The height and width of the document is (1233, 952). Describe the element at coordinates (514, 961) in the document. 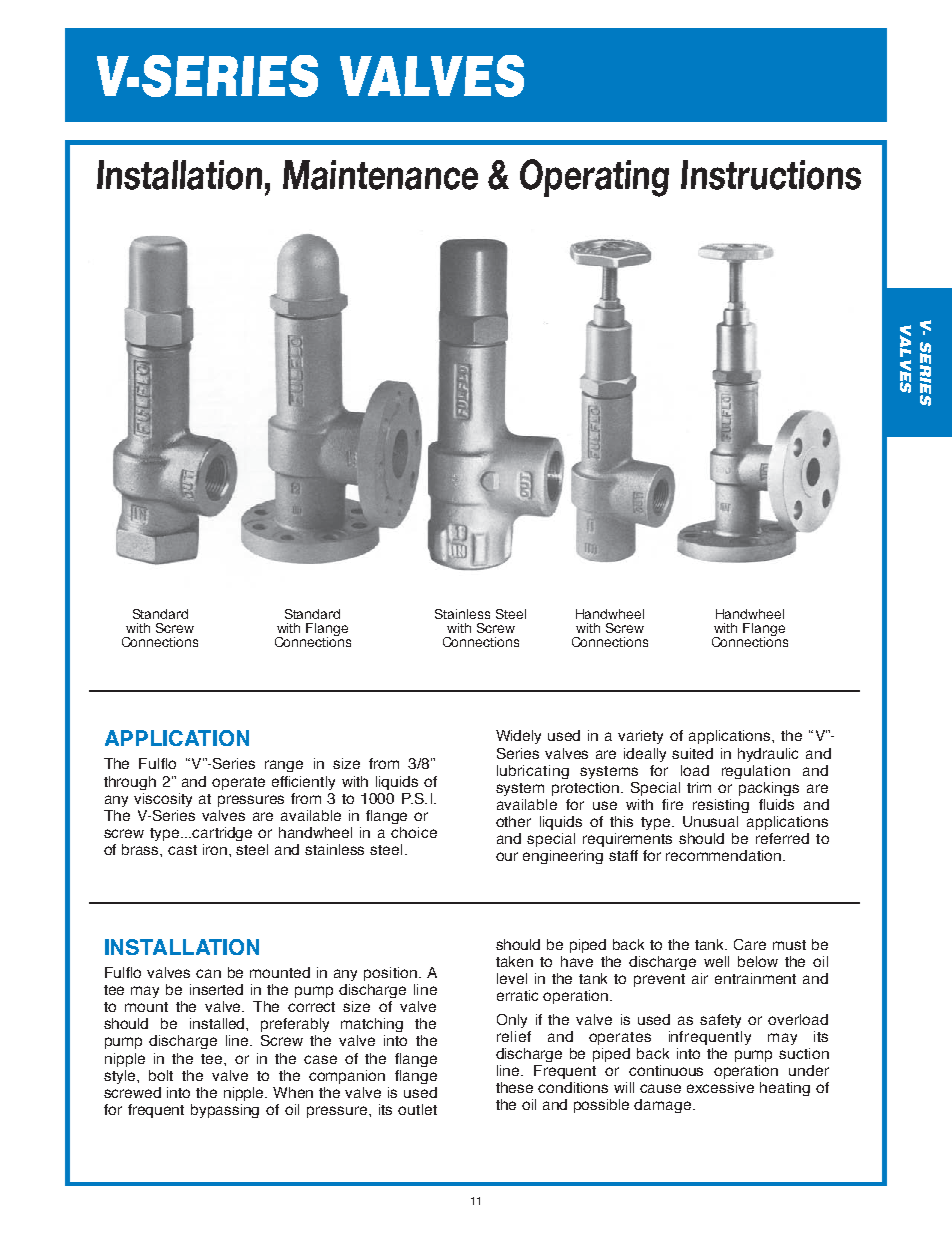

I see `taken` at that location.
